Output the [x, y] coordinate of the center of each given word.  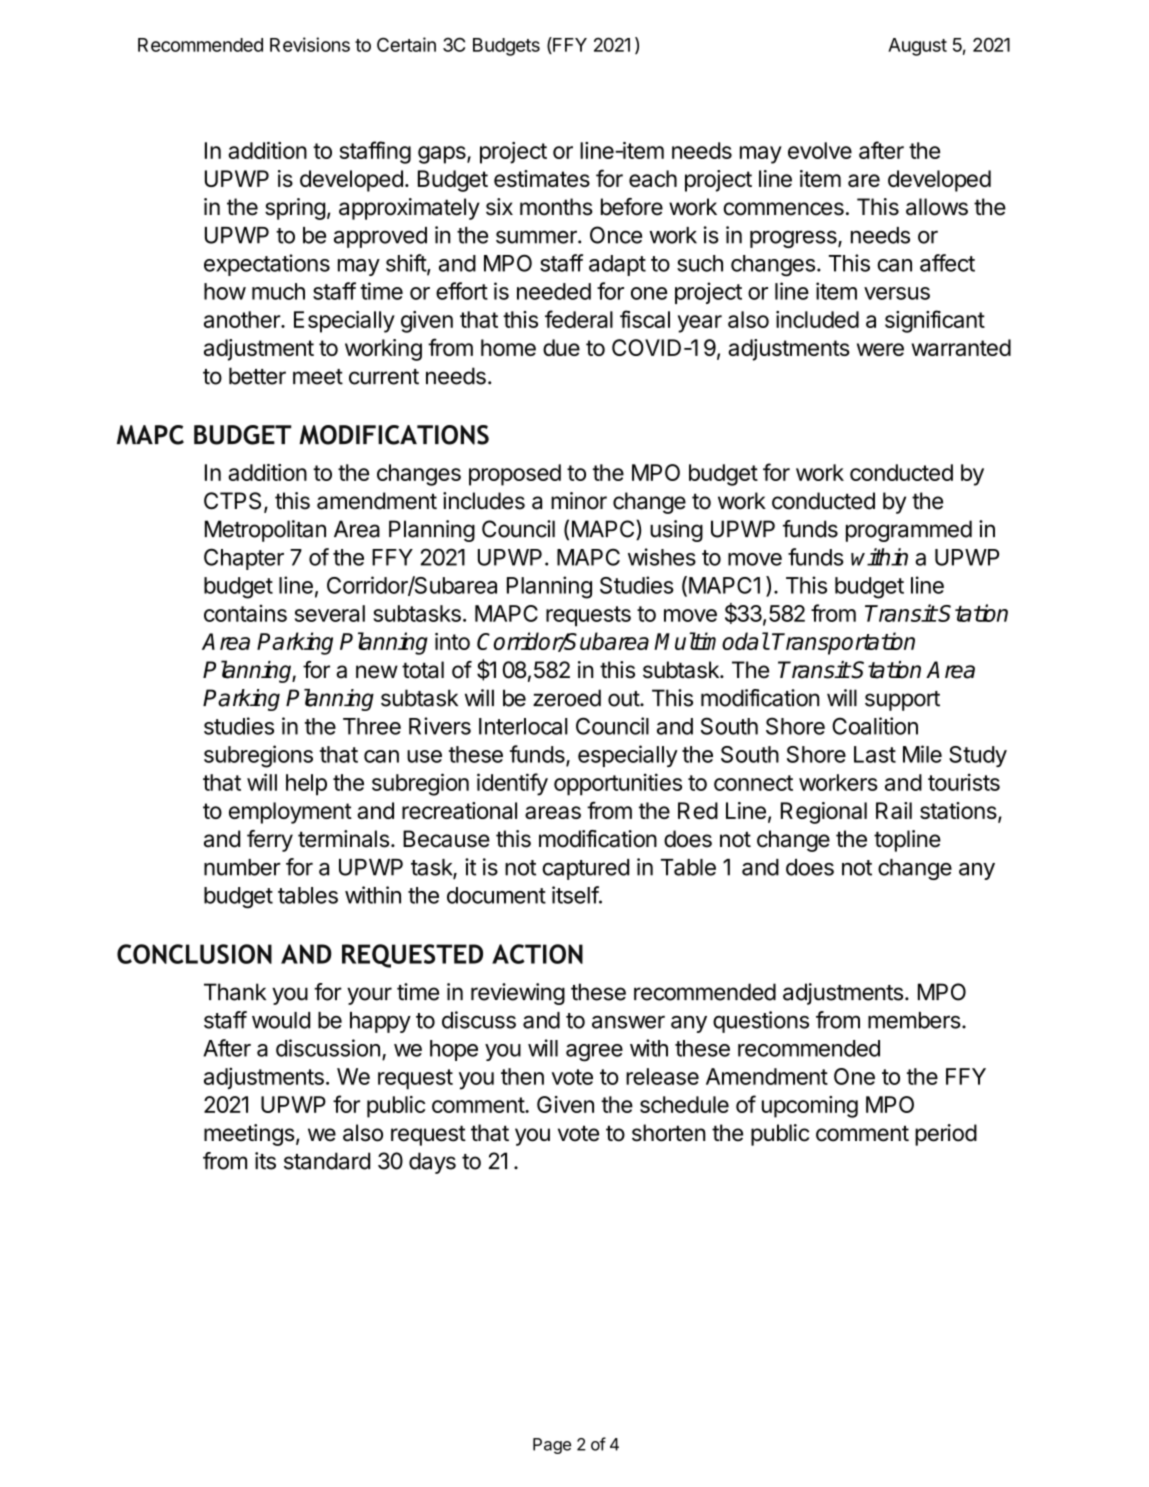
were [880, 349]
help [306, 785]
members [914, 1020]
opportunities [618, 784]
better [257, 376]
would [281, 1020]
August [917, 47]
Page [552, 1446]
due [561, 347]
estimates [542, 178]
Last [875, 754]
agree [594, 1053]
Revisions [310, 44]
